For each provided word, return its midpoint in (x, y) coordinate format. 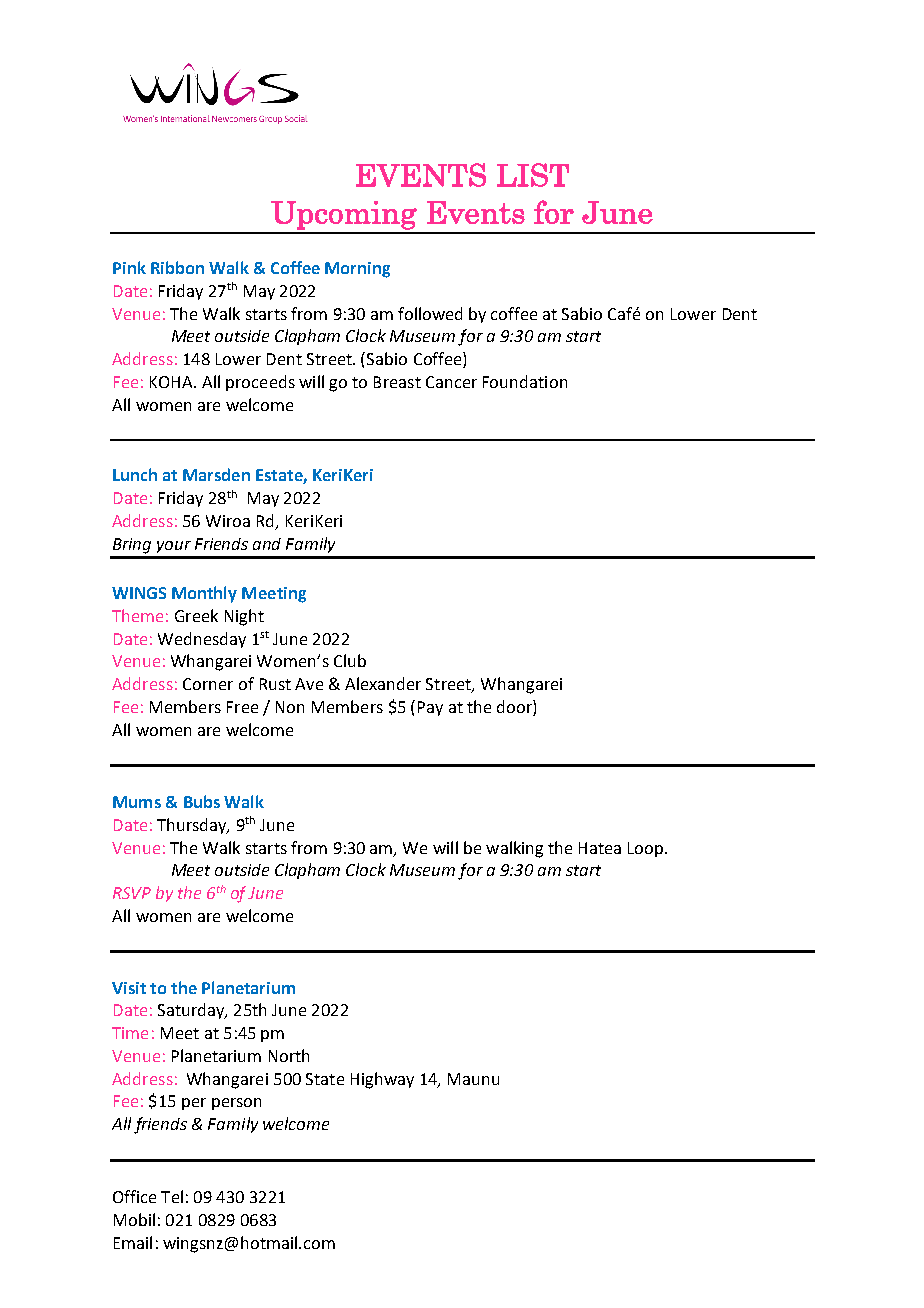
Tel (172, 1196)
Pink (129, 267)
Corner (208, 684)
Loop (647, 849)
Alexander (383, 683)
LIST (533, 175)
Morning (357, 270)
